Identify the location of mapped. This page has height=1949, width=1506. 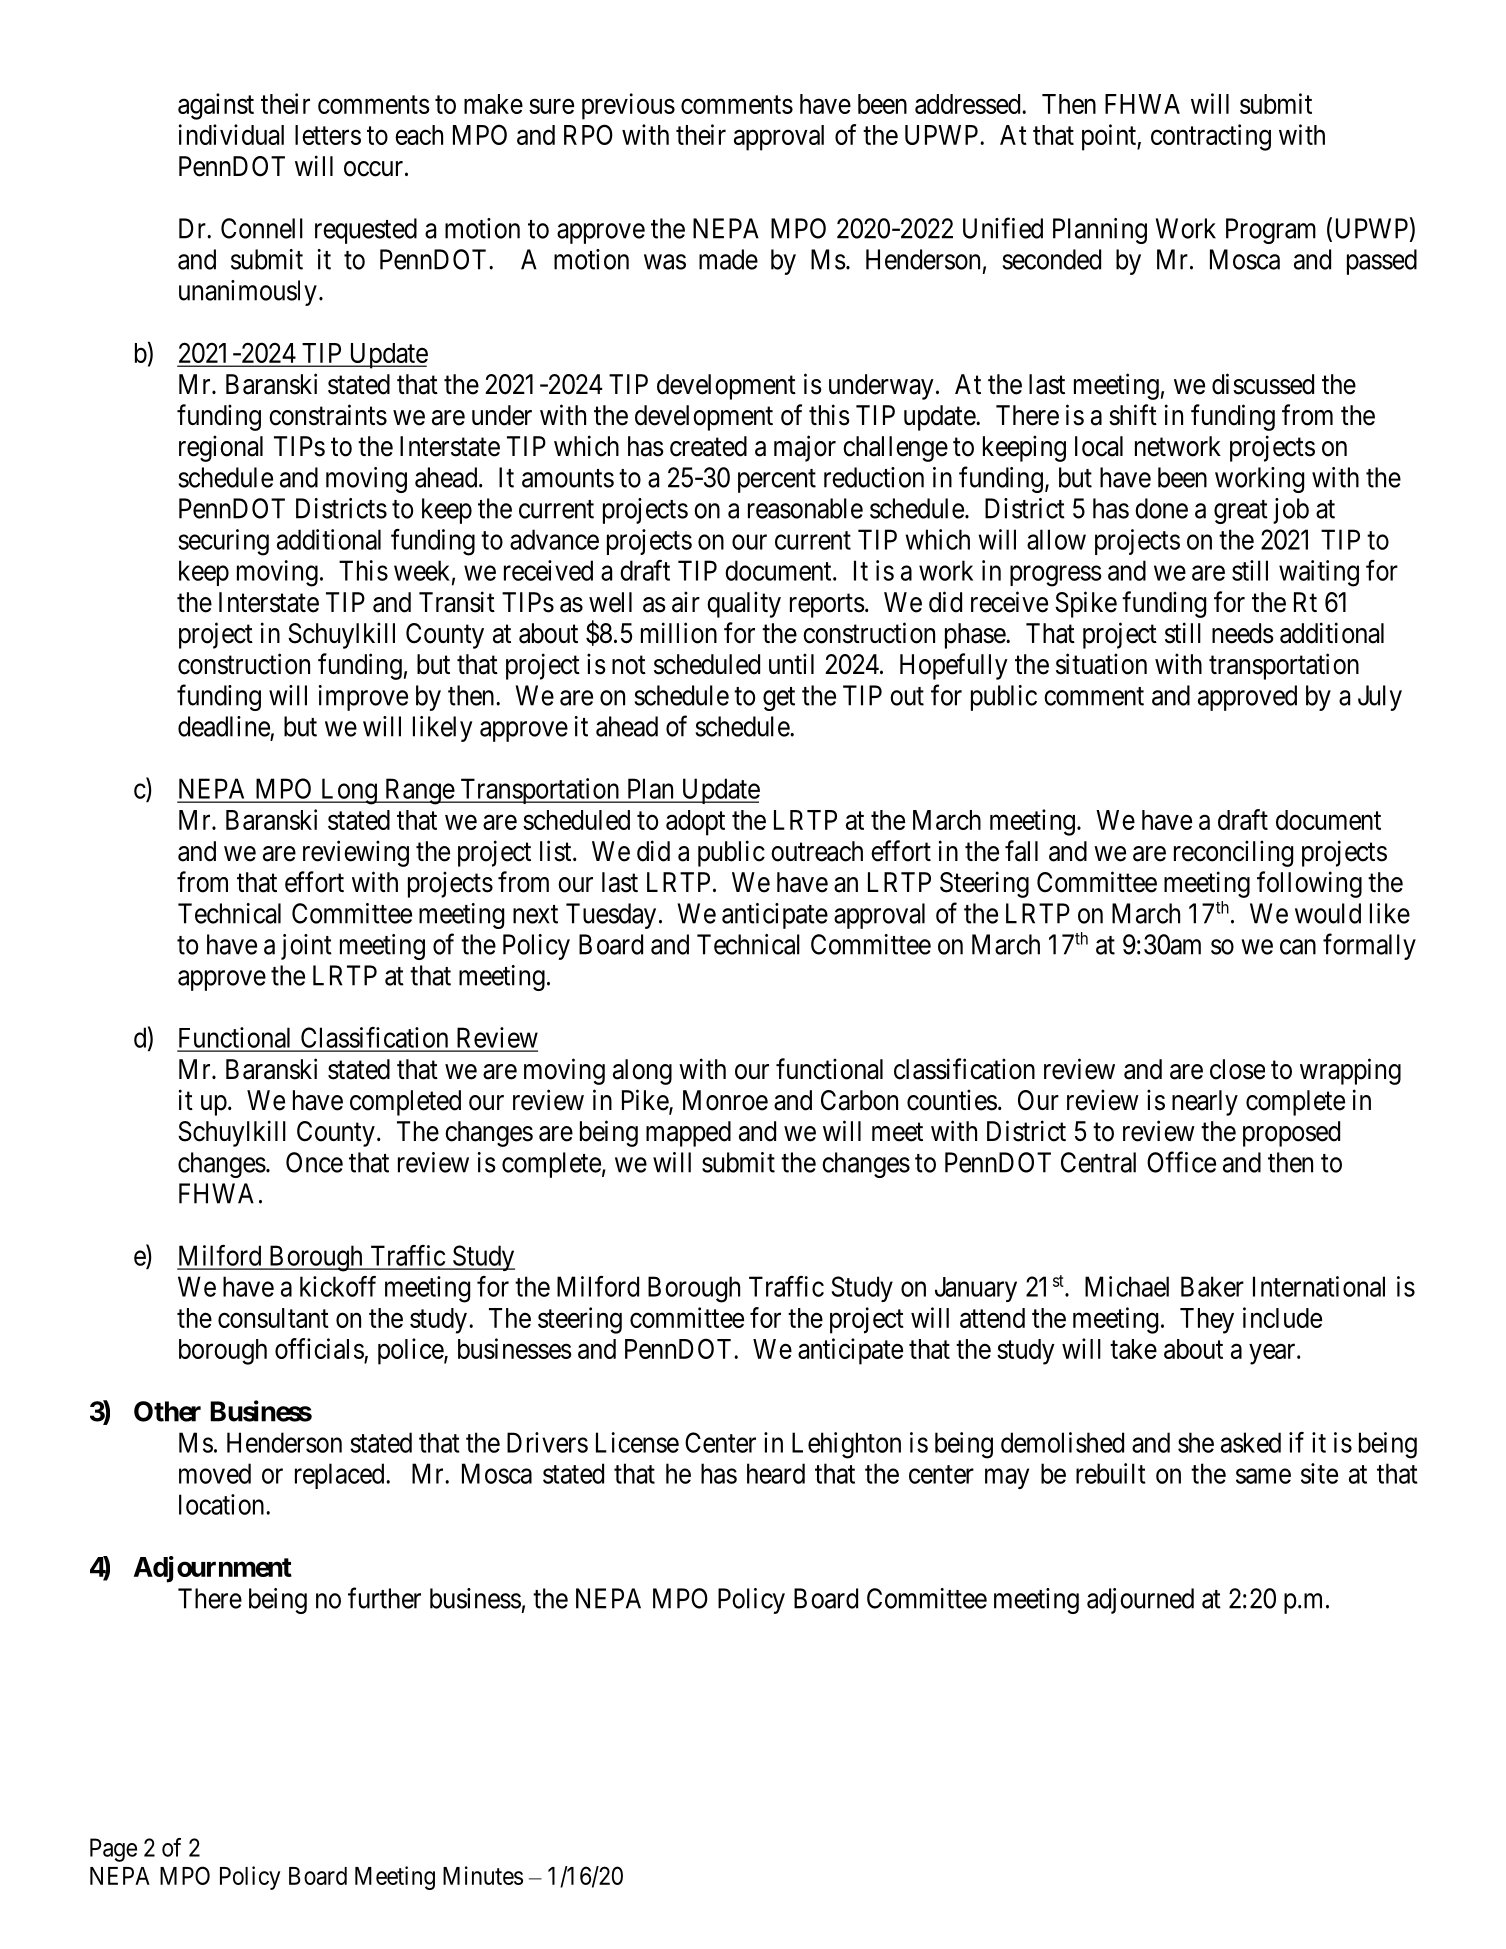
(688, 1134).
